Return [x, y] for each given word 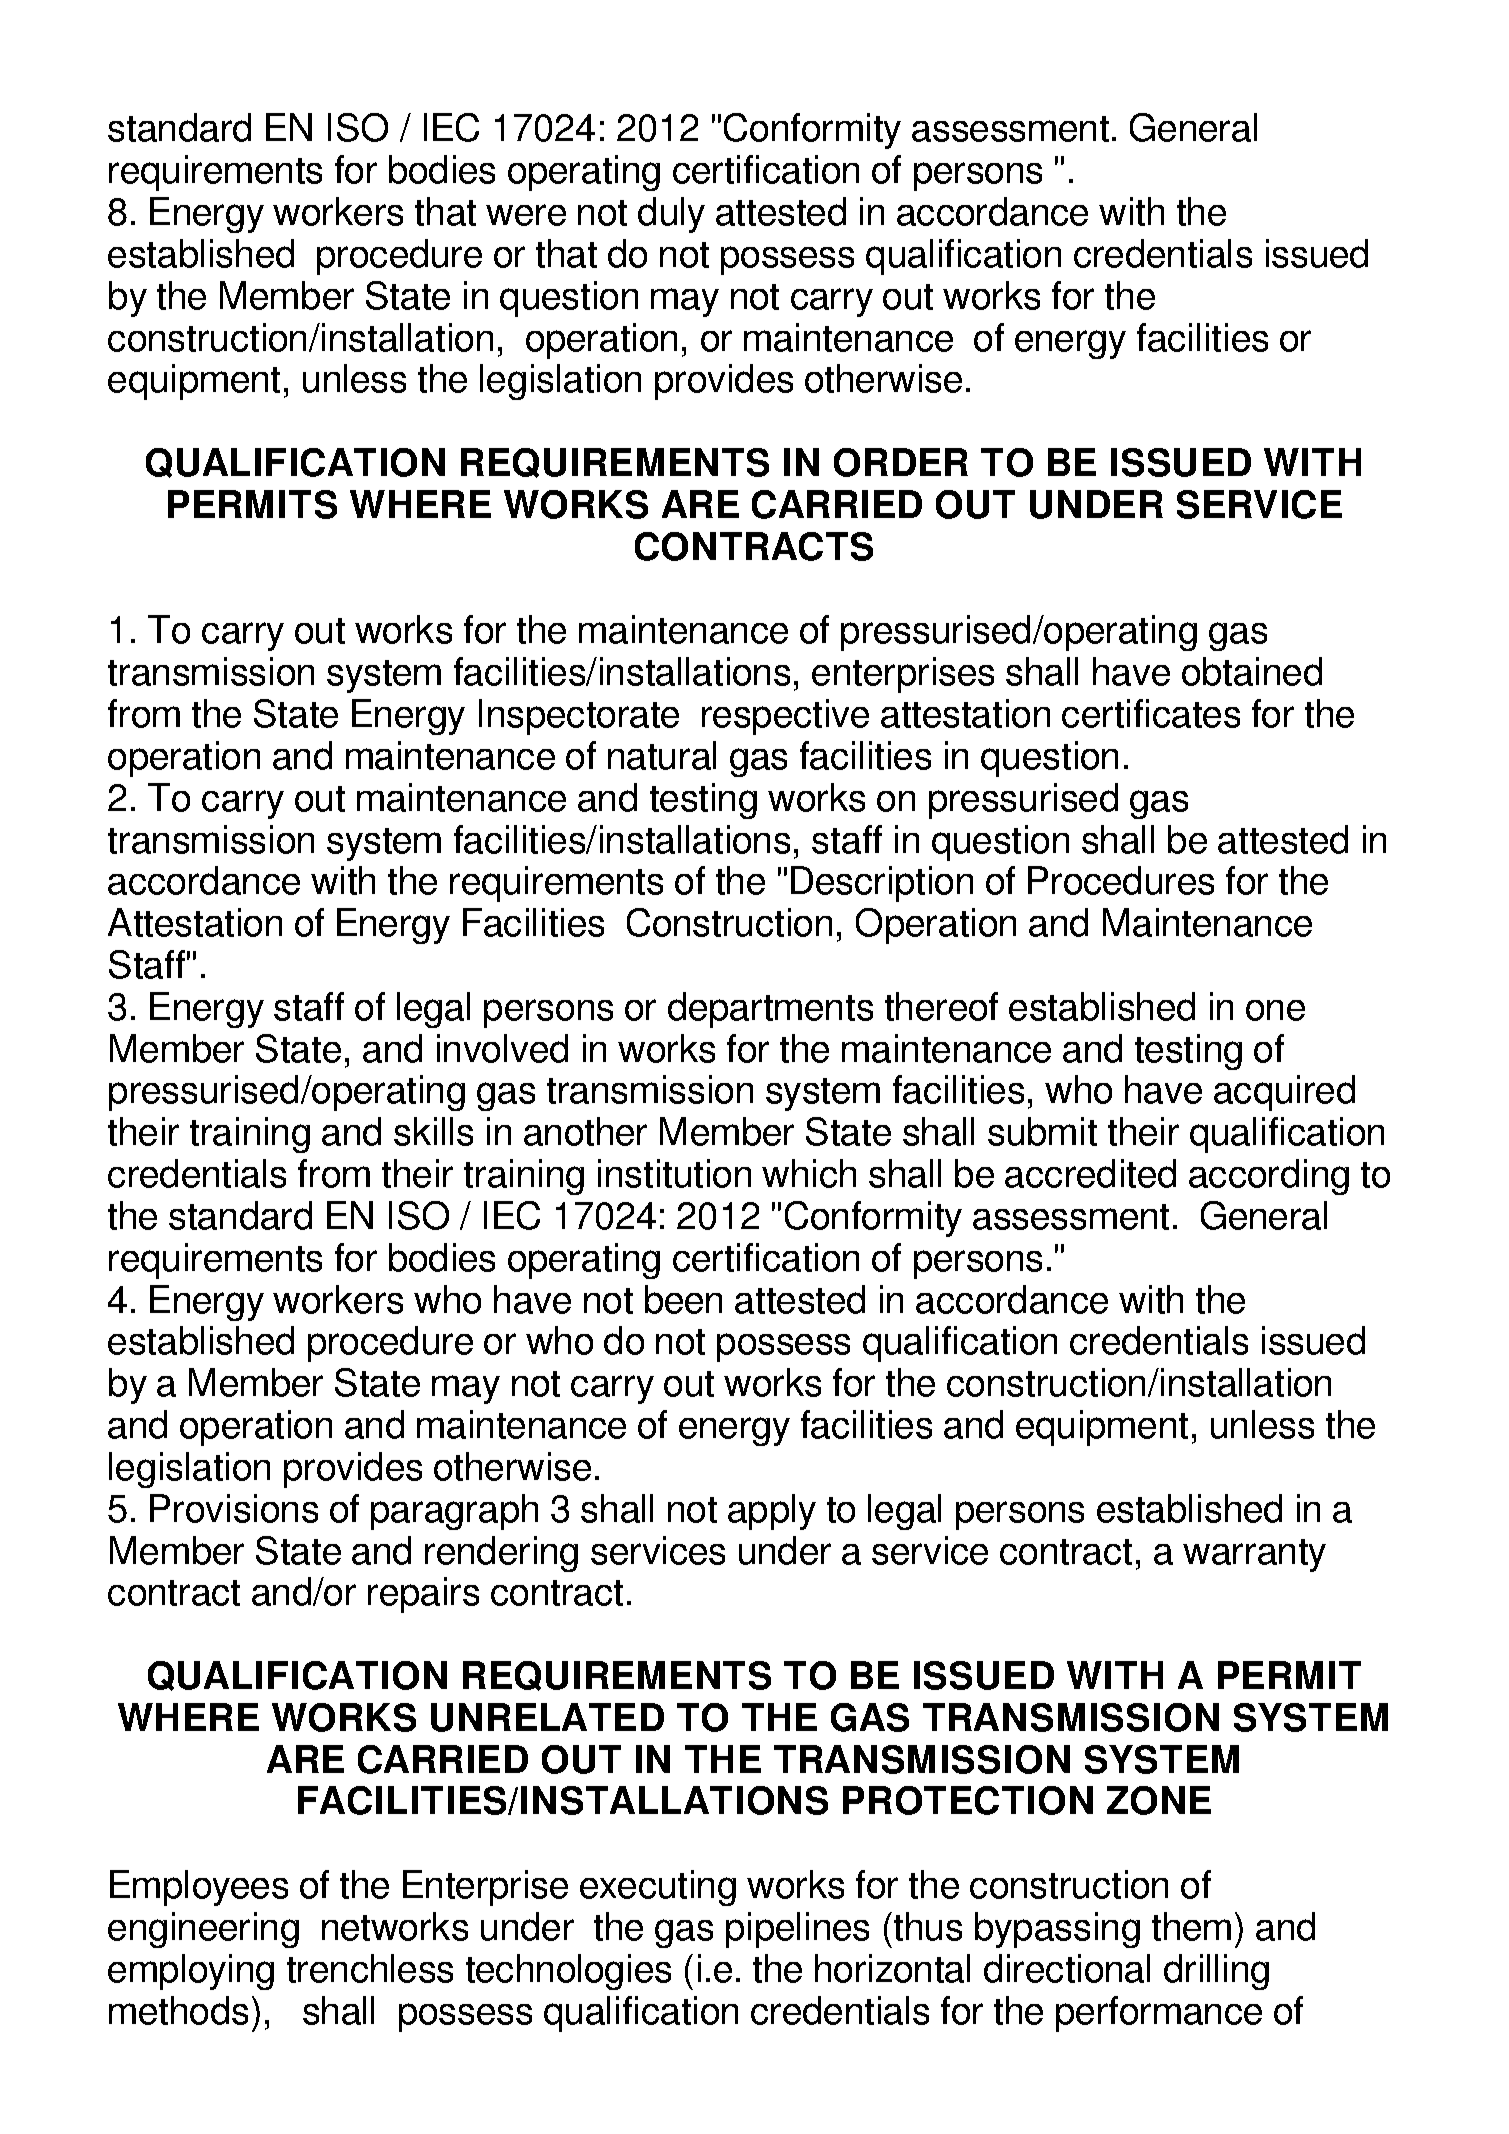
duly [671, 215]
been [683, 1299]
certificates [1151, 713]
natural [662, 755]
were [526, 215]
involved [502, 1048]
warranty [1254, 1555]
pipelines [797, 1930]
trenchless [370, 1968]
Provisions [234, 1508]
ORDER [901, 462]
